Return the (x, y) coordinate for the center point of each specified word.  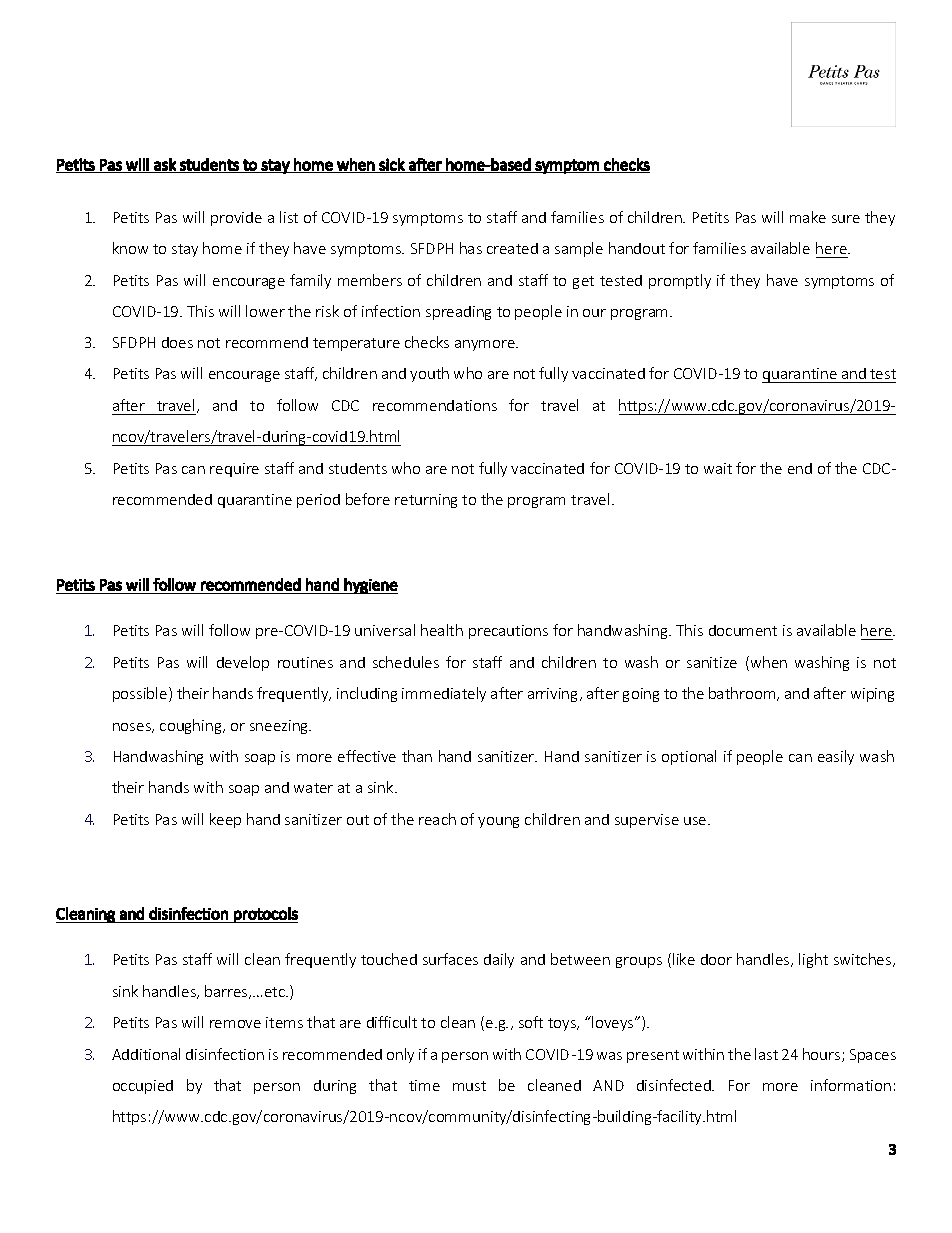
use (696, 821)
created (512, 248)
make (808, 217)
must (469, 1086)
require (234, 470)
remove (235, 1024)
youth (429, 374)
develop (243, 663)
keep (225, 820)
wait (718, 468)
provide (236, 219)
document (743, 630)
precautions (508, 632)
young (498, 822)
